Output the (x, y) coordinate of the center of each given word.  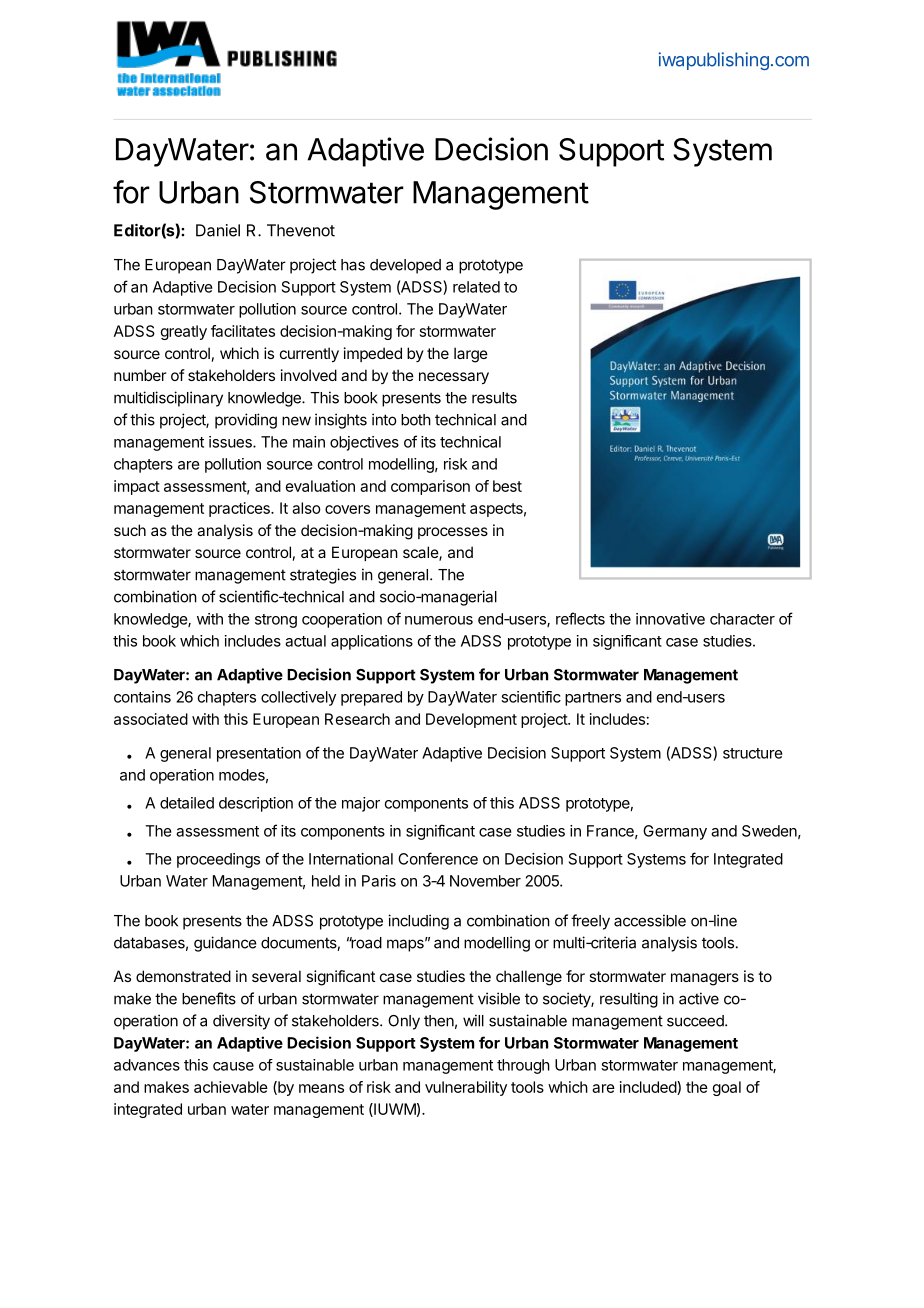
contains (142, 697)
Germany (675, 832)
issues (231, 442)
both (416, 420)
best (507, 486)
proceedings (218, 860)
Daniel (218, 230)
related (476, 287)
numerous (439, 620)
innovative (670, 619)
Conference (438, 858)
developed (405, 266)
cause (233, 1066)
